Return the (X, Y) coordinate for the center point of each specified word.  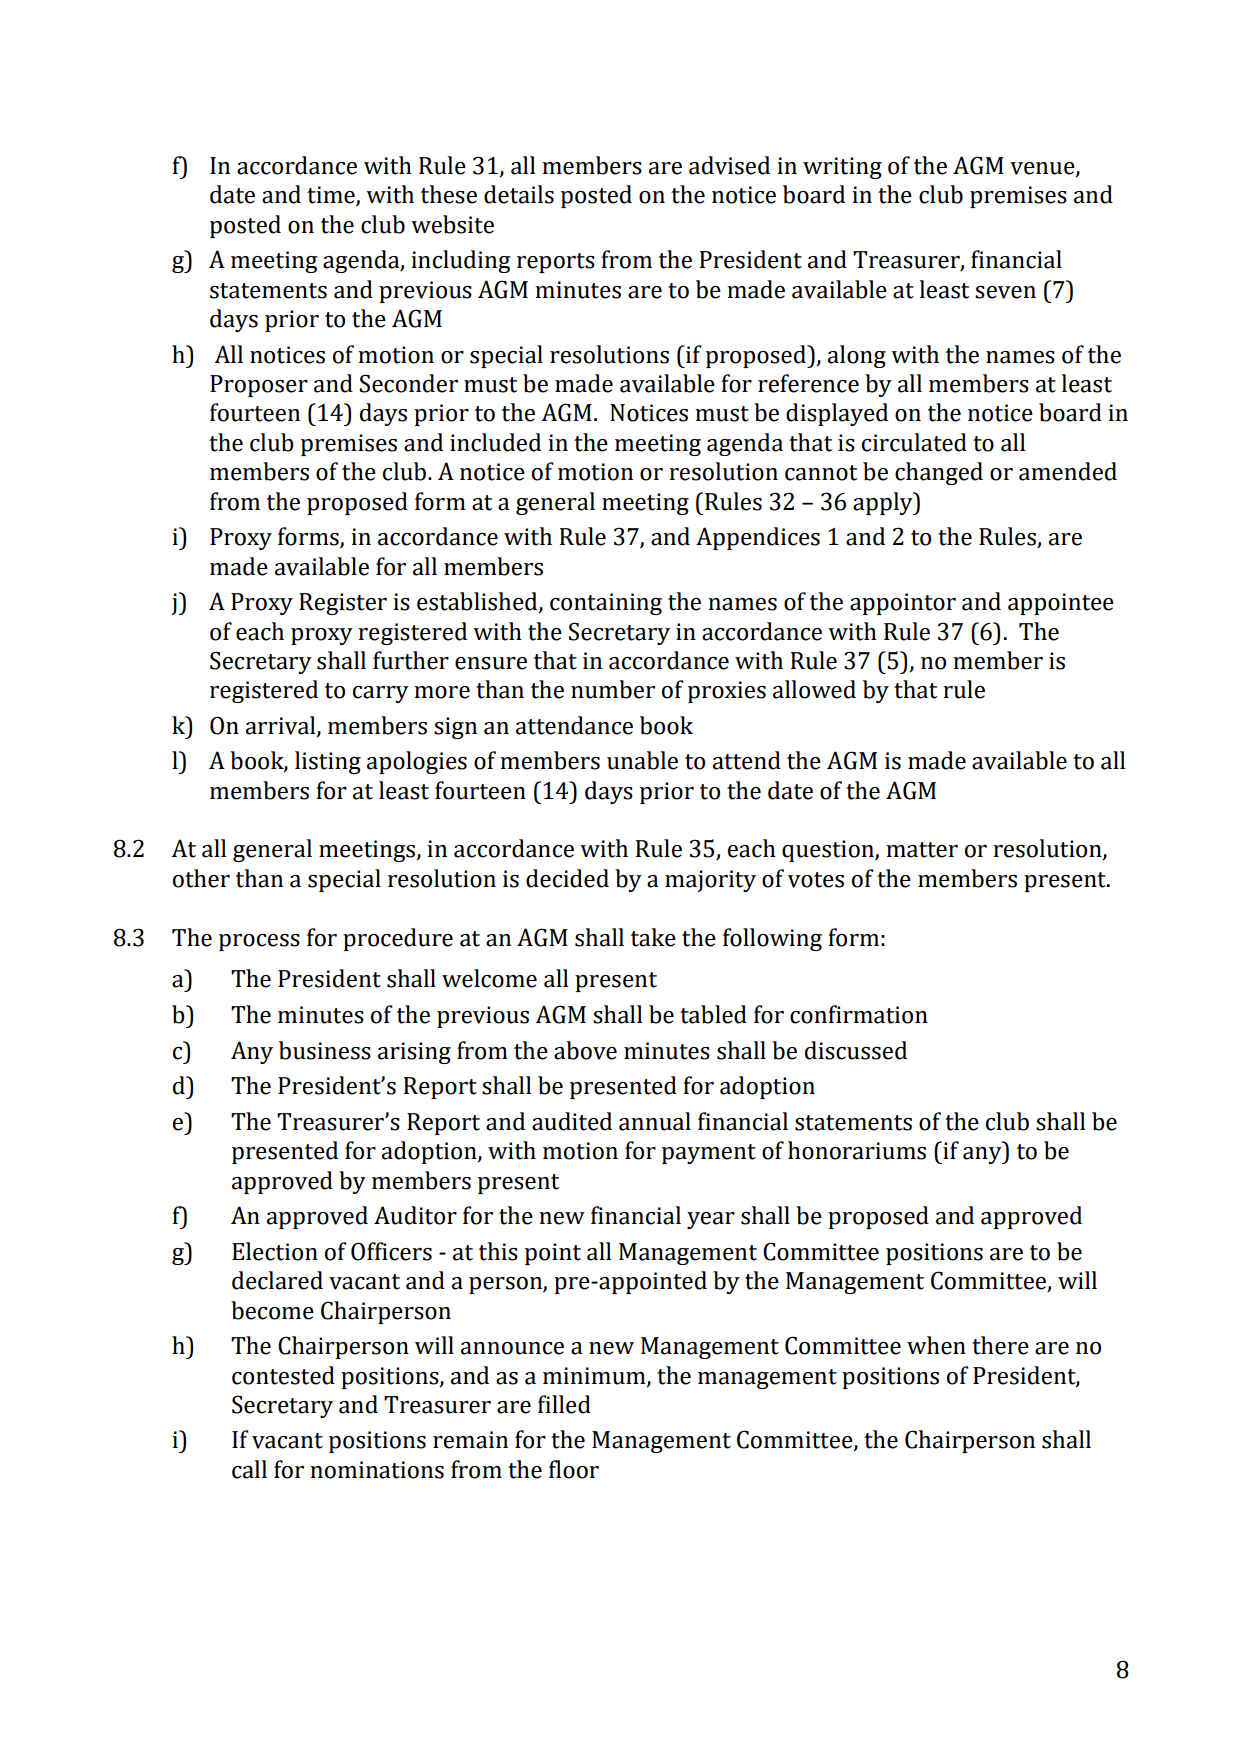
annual (655, 1121)
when (936, 1345)
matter (922, 850)
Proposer (259, 386)
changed (939, 473)
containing (606, 604)
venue (1043, 169)
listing (328, 762)
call (249, 1469)
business (325, 1050)
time (332, 196)
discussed (856, 1050)
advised (729, 165)
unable (642, 760)
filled (564, 1404)
